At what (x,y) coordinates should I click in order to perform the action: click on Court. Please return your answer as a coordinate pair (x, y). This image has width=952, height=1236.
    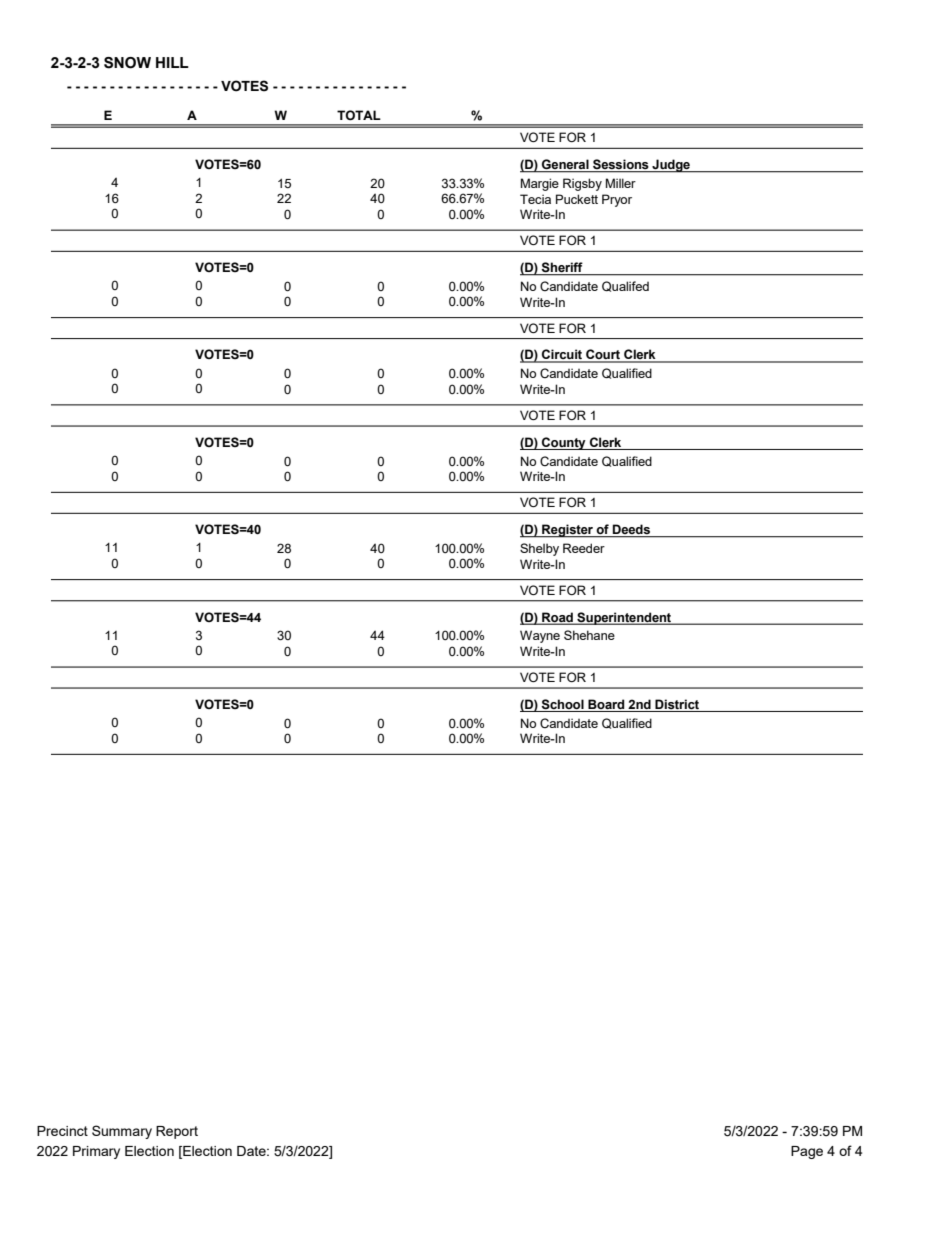
    Looking at the image, I should click on (603, 355).
